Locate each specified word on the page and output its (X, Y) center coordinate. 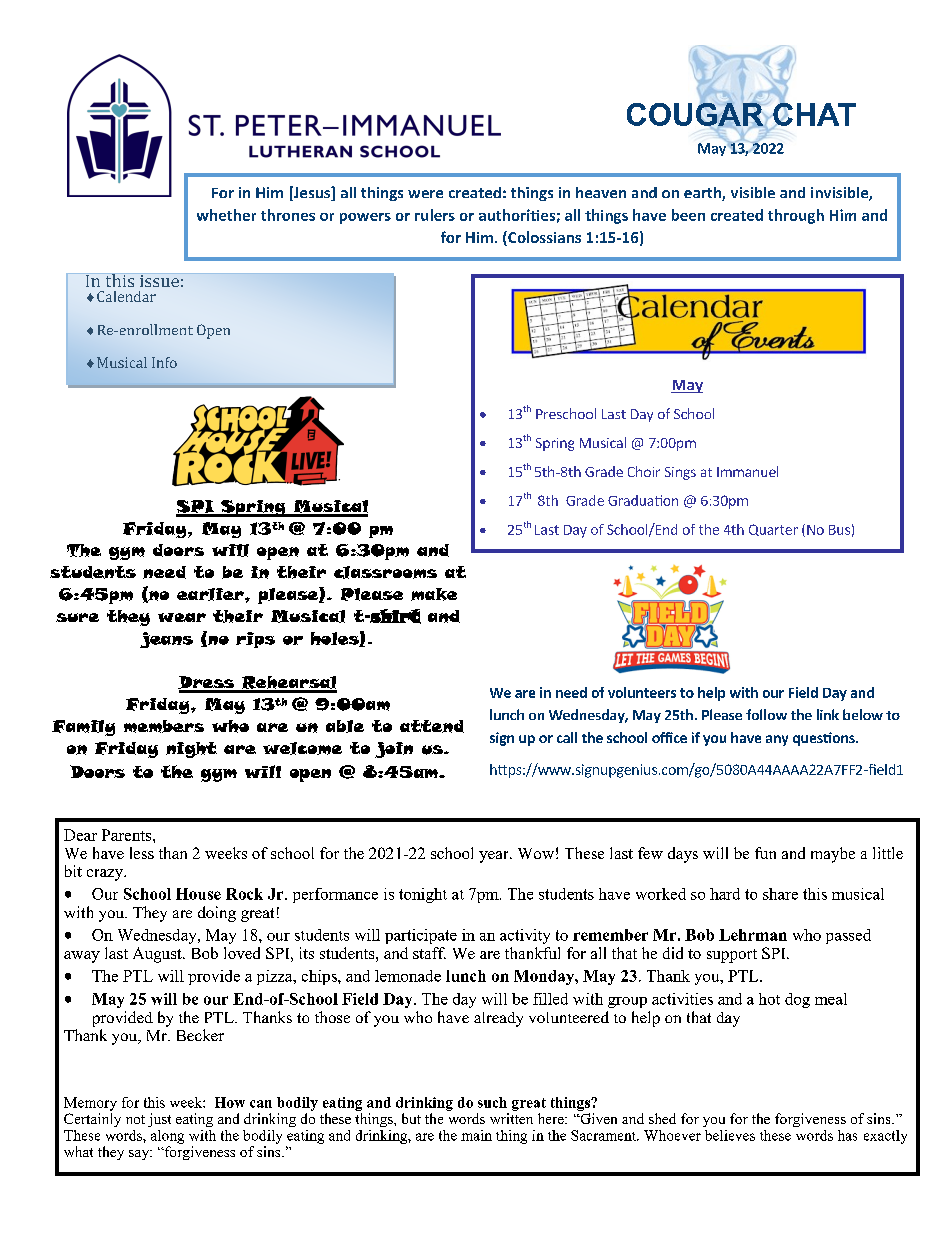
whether (226, 215)
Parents (128, 835)
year (495, 857)
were (425, 194)
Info (164, 362)
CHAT (813, 114)
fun (765, 853)
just (159, 1120)
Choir (644, 471)
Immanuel (747, 471)
